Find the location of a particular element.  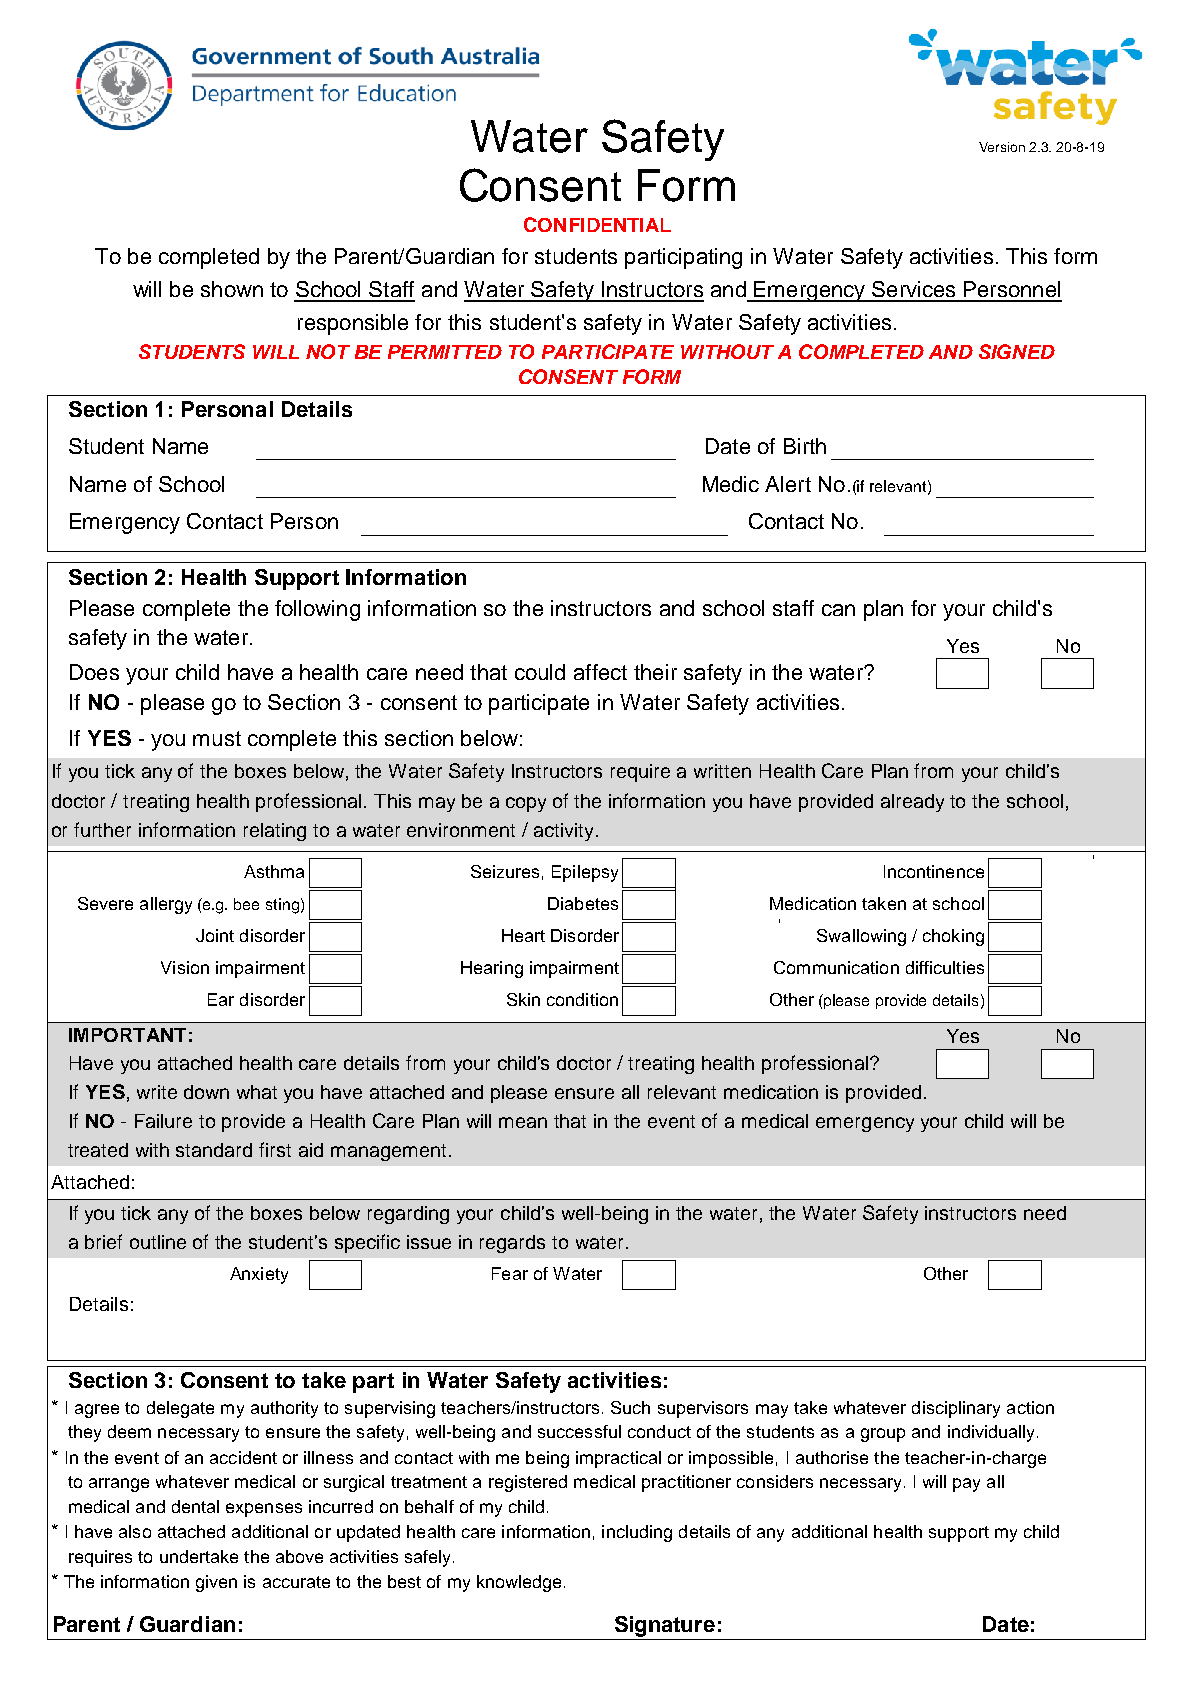

knowledge is located at coordinates (519, 1583).
